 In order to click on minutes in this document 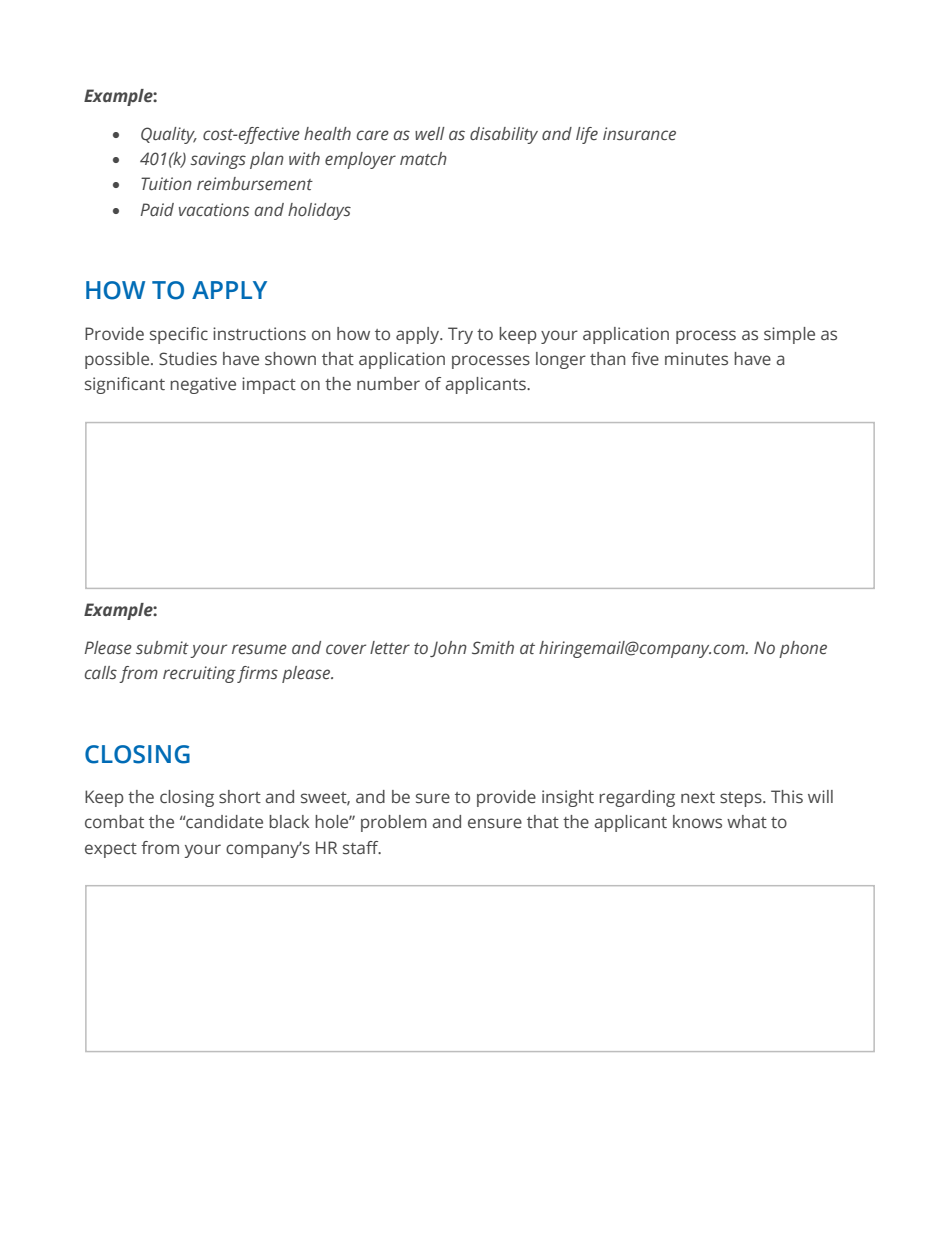, I will do `click(696, 359)`.
